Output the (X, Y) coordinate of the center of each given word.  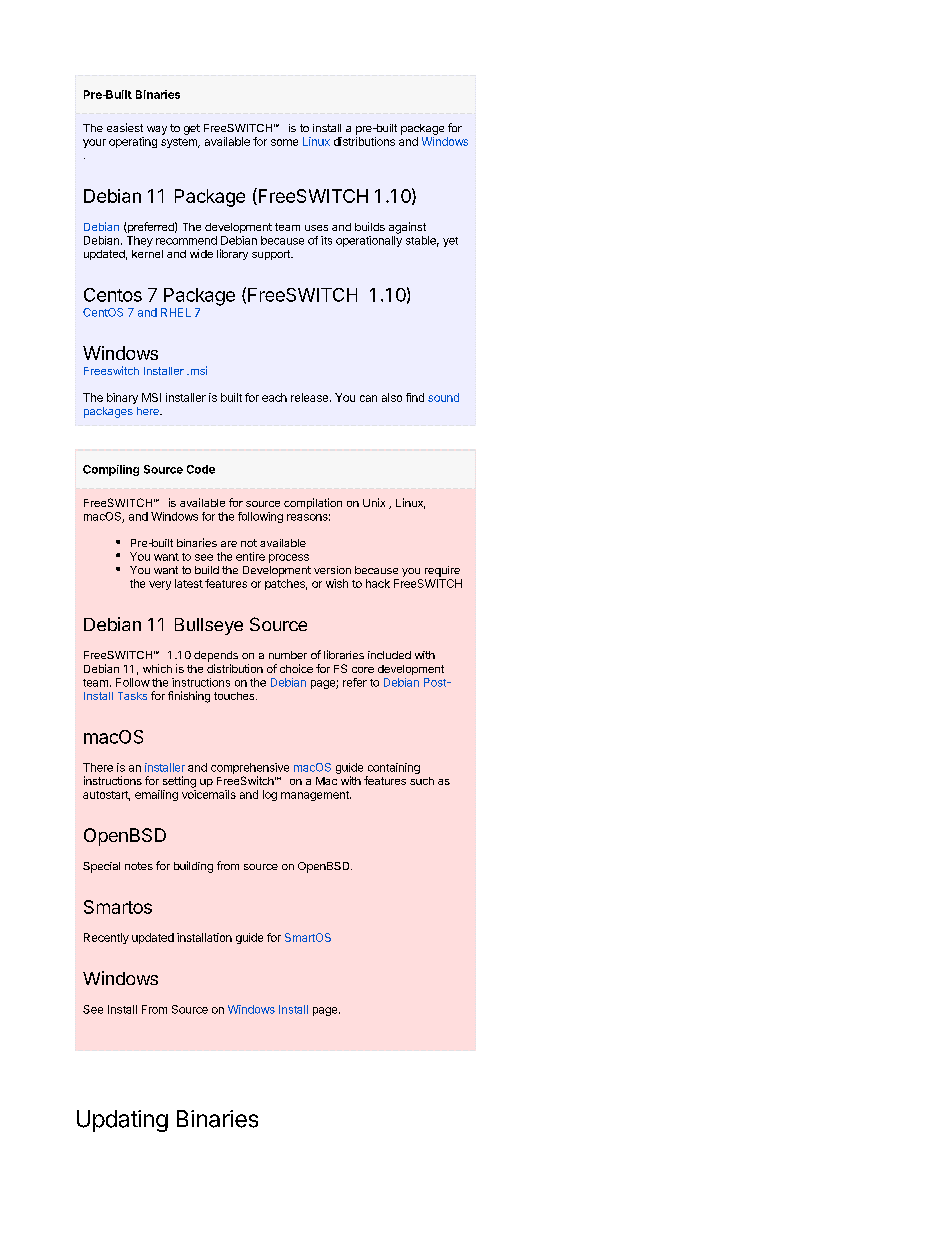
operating (133, 142)
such (422, 781)
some (284, 142)
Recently (106, 938)
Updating (122, 1121)
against (407, 228)
